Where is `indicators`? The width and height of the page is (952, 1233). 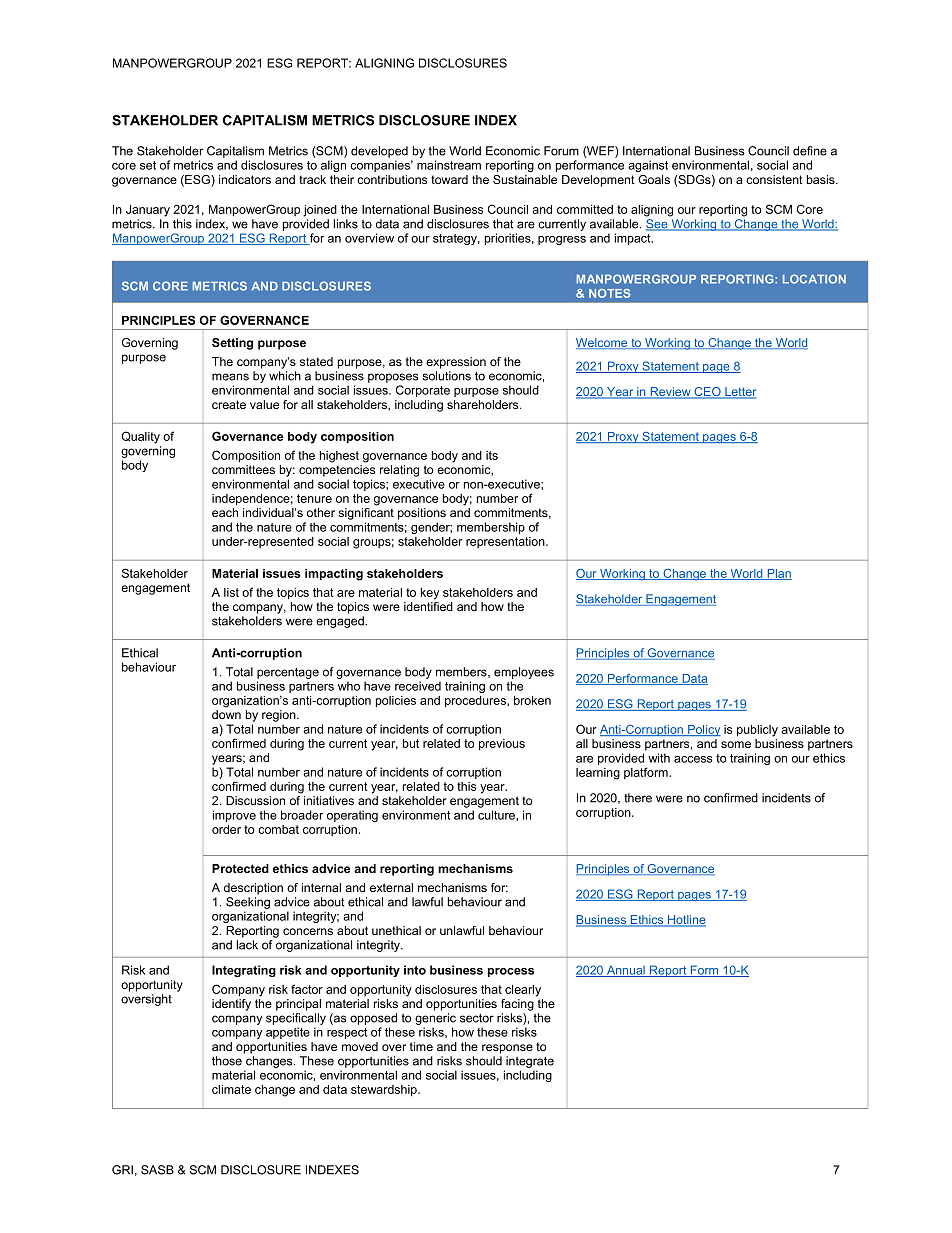
indicators is located at coordinates (245, 179).
